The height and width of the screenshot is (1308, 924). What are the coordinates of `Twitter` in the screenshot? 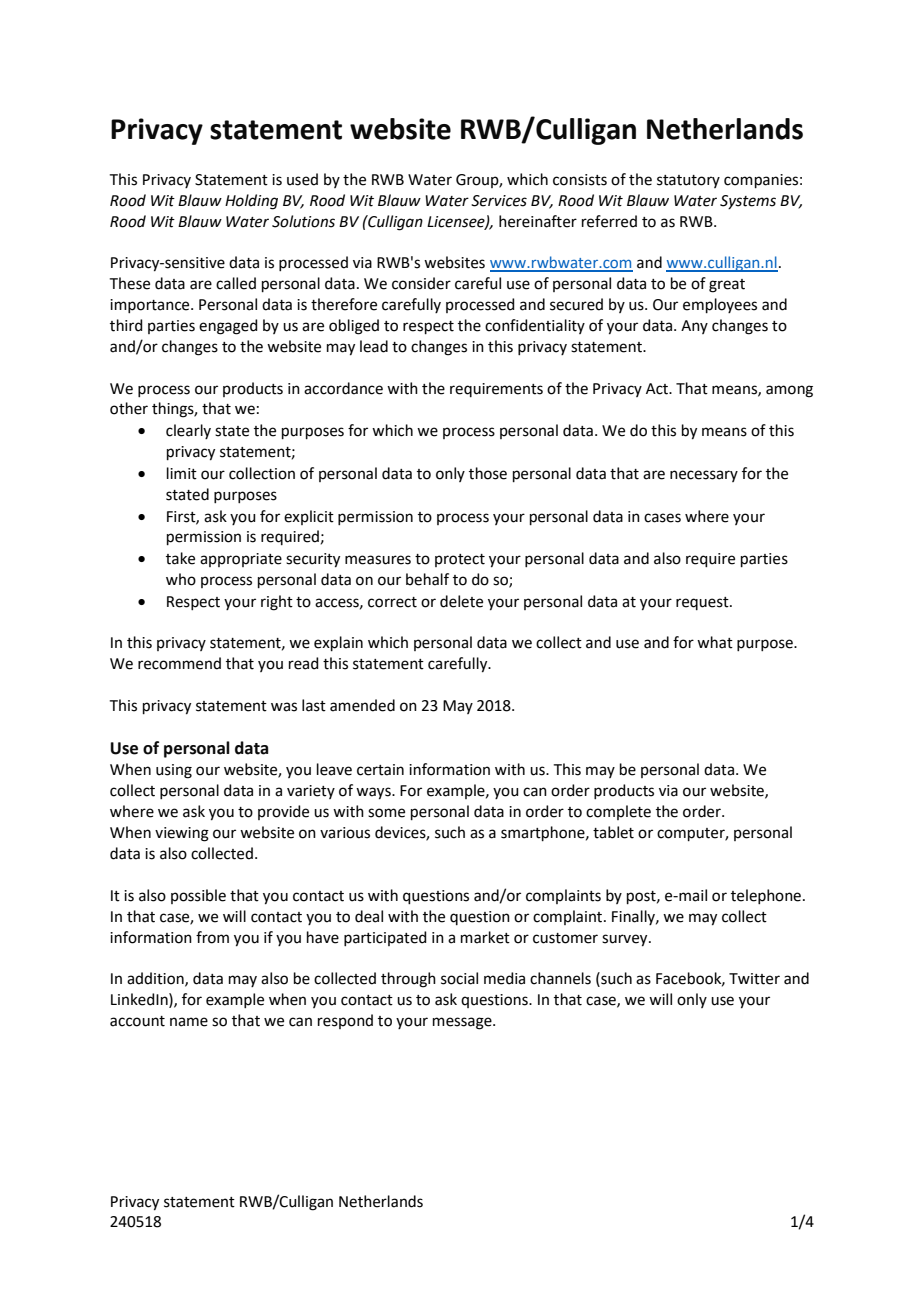 It's located at (754, 979).
